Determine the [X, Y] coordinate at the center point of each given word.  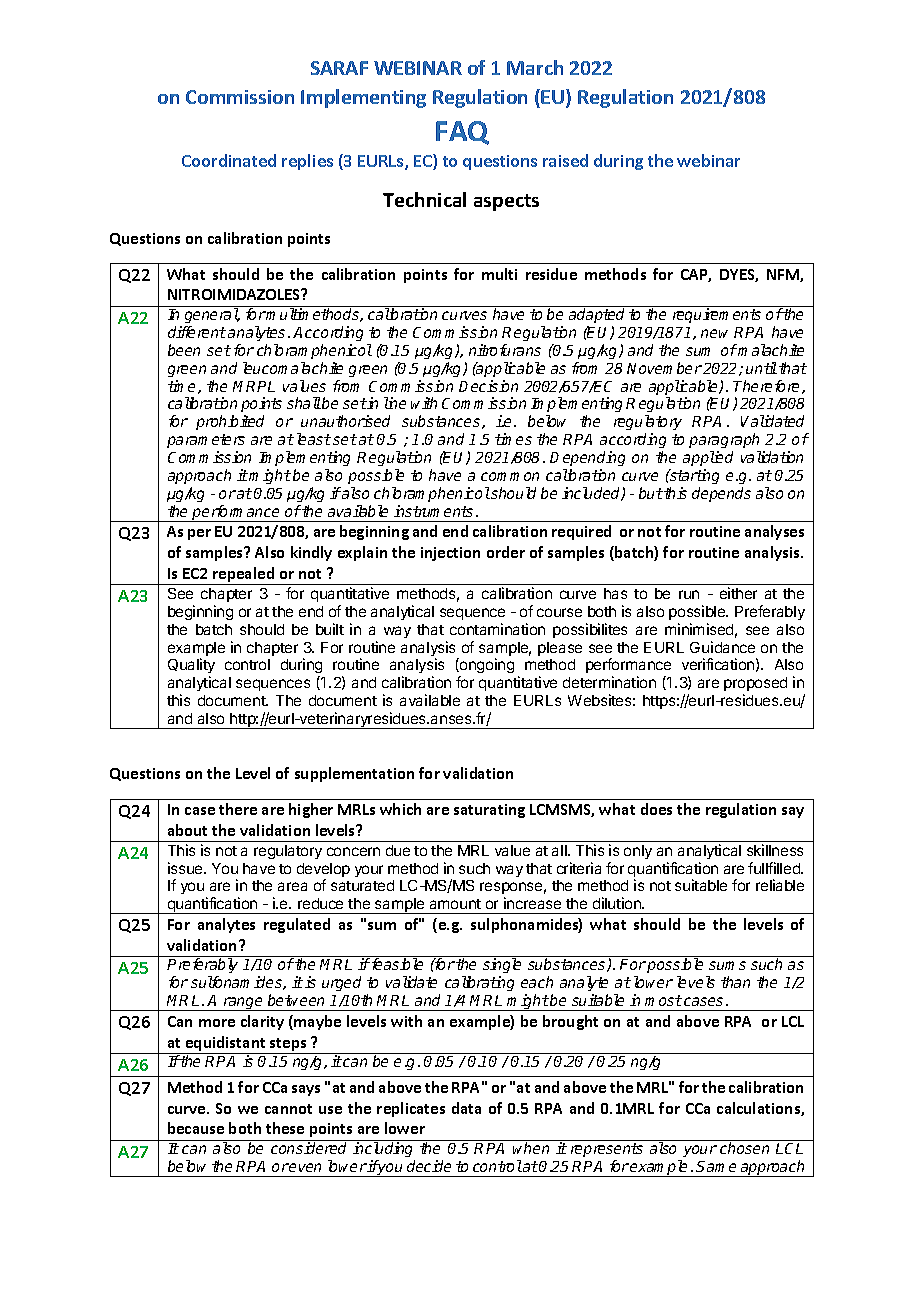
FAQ [462, 133]
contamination [497, 629]
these [285, 1128]
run [689, 594]
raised [565, 160]
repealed [244, 576]
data [466, 1108]
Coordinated [229, 160]
